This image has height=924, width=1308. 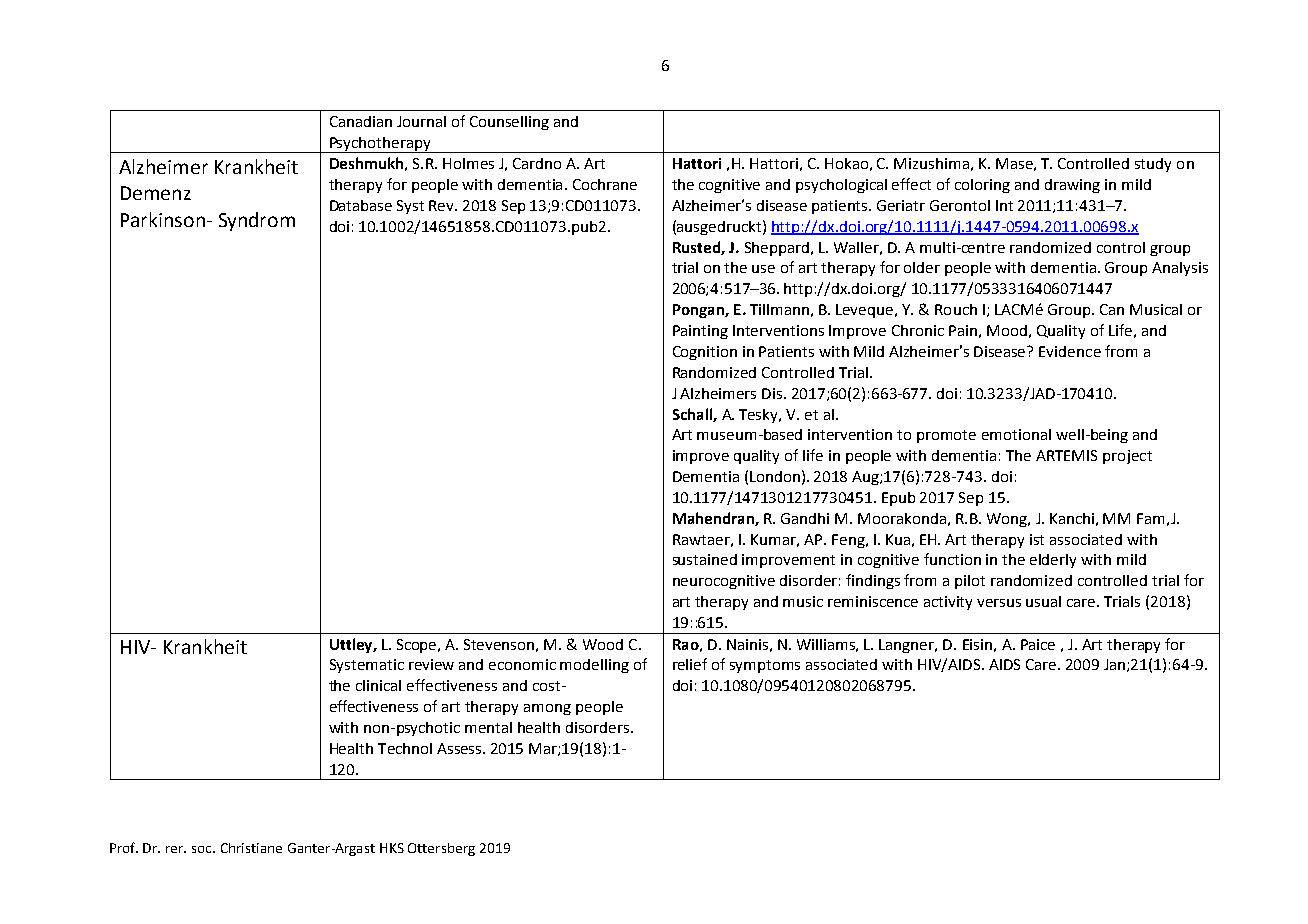 What do you see at coordinates (775, 476) in the image?
I see `London` at bounding box center [775, 476].
